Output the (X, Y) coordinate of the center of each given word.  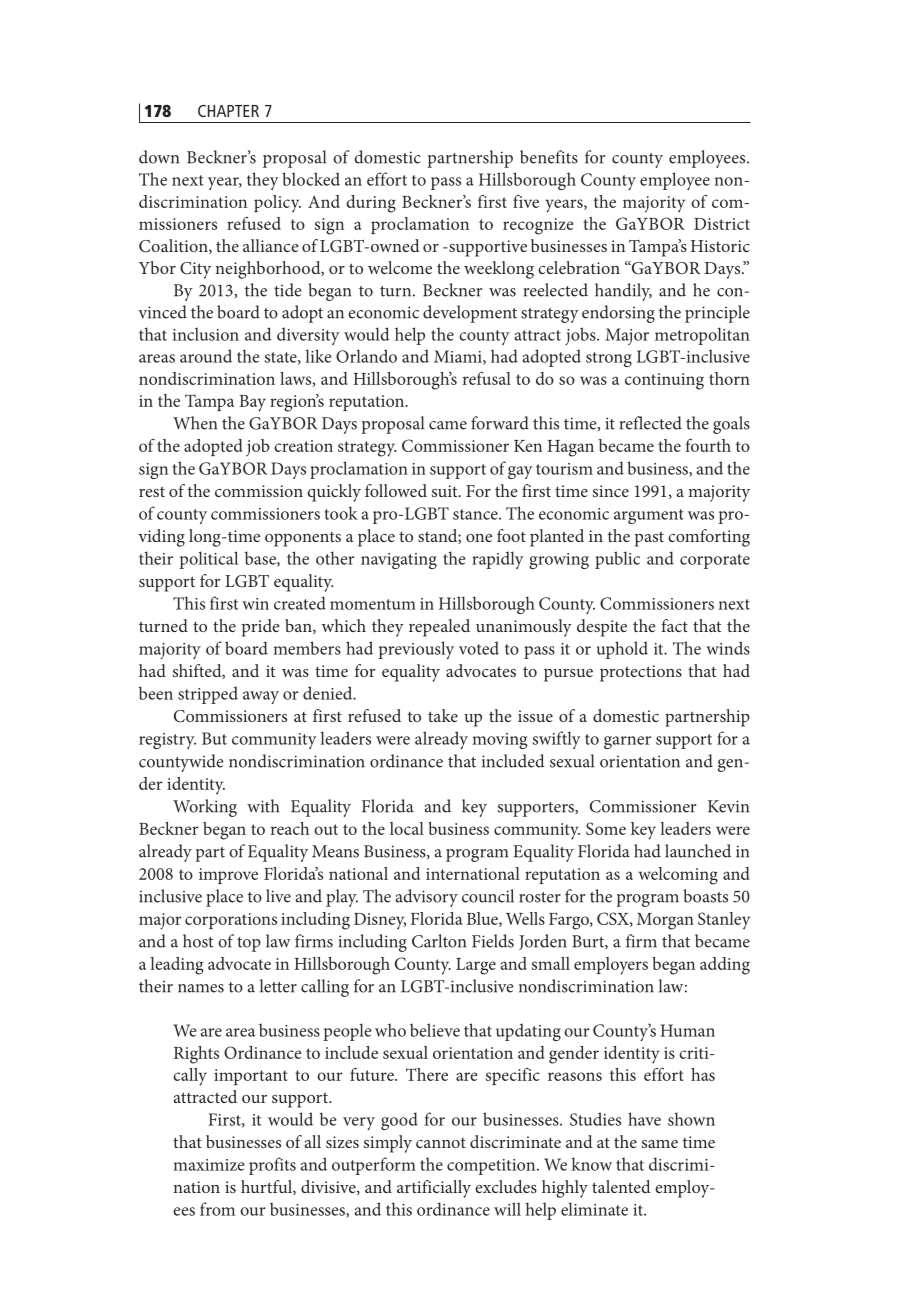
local (407, 828)
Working (205, 808)
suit (446, 491)
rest (152, 491)
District (722, 224)
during (371, 204)
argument (649, 516)
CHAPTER (228, 111)
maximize (208, 1165)
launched (698, 851)
